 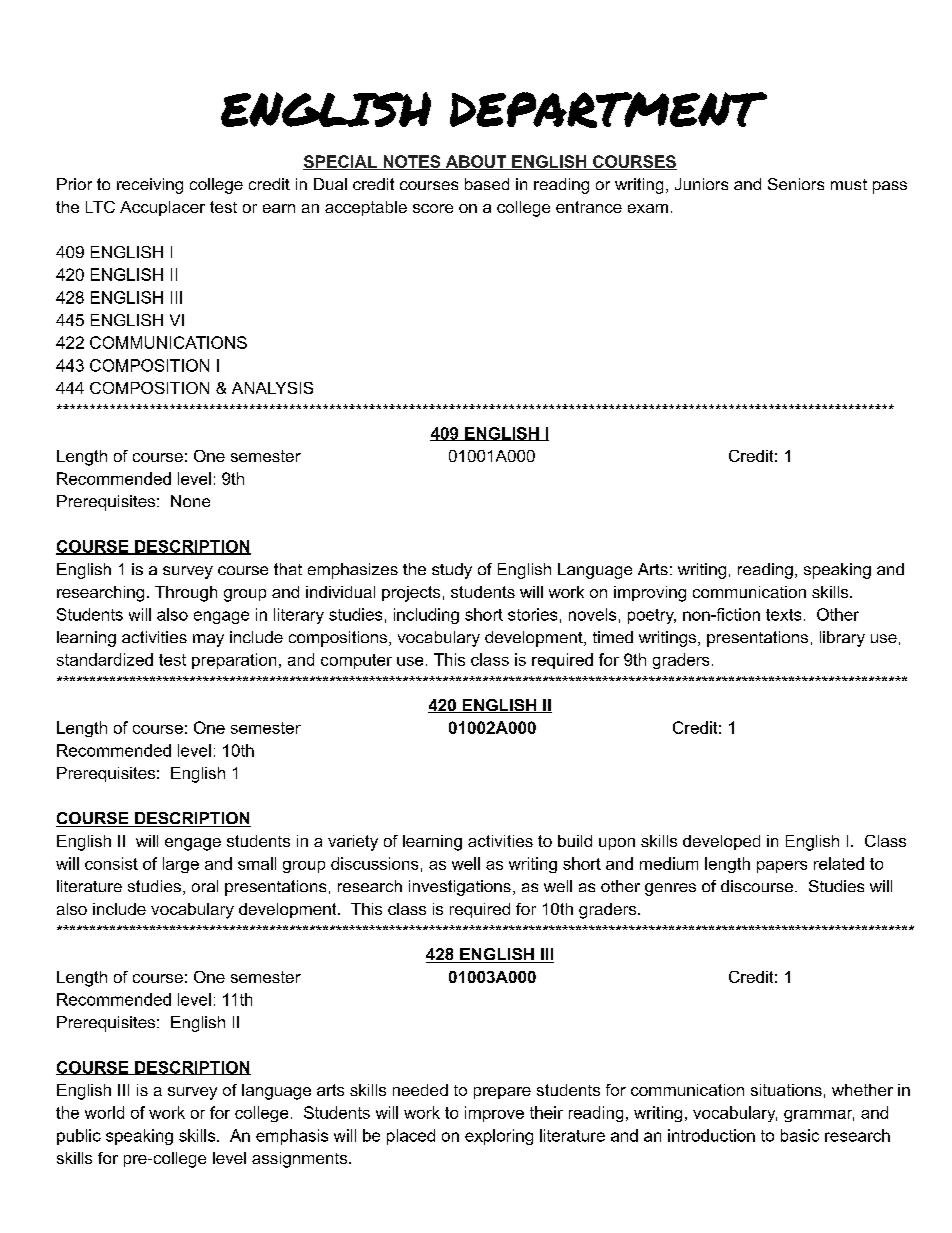 What do you see at coordinates (648, 208) in the screenshot?
I see `exam` at bounding box center [648, 208].
